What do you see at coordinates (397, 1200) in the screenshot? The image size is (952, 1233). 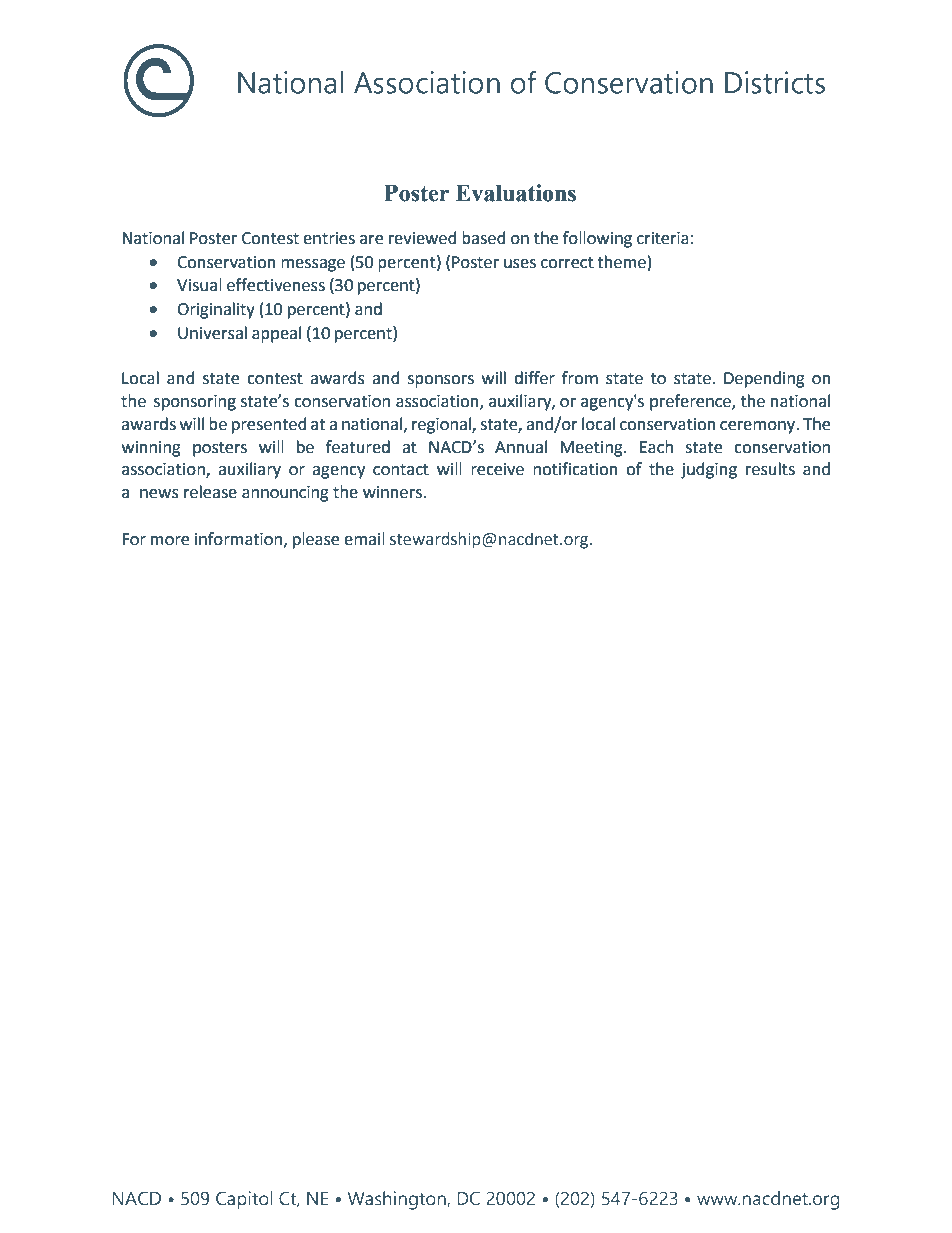 I see `Washington` at bounding box center [397, 1200].
